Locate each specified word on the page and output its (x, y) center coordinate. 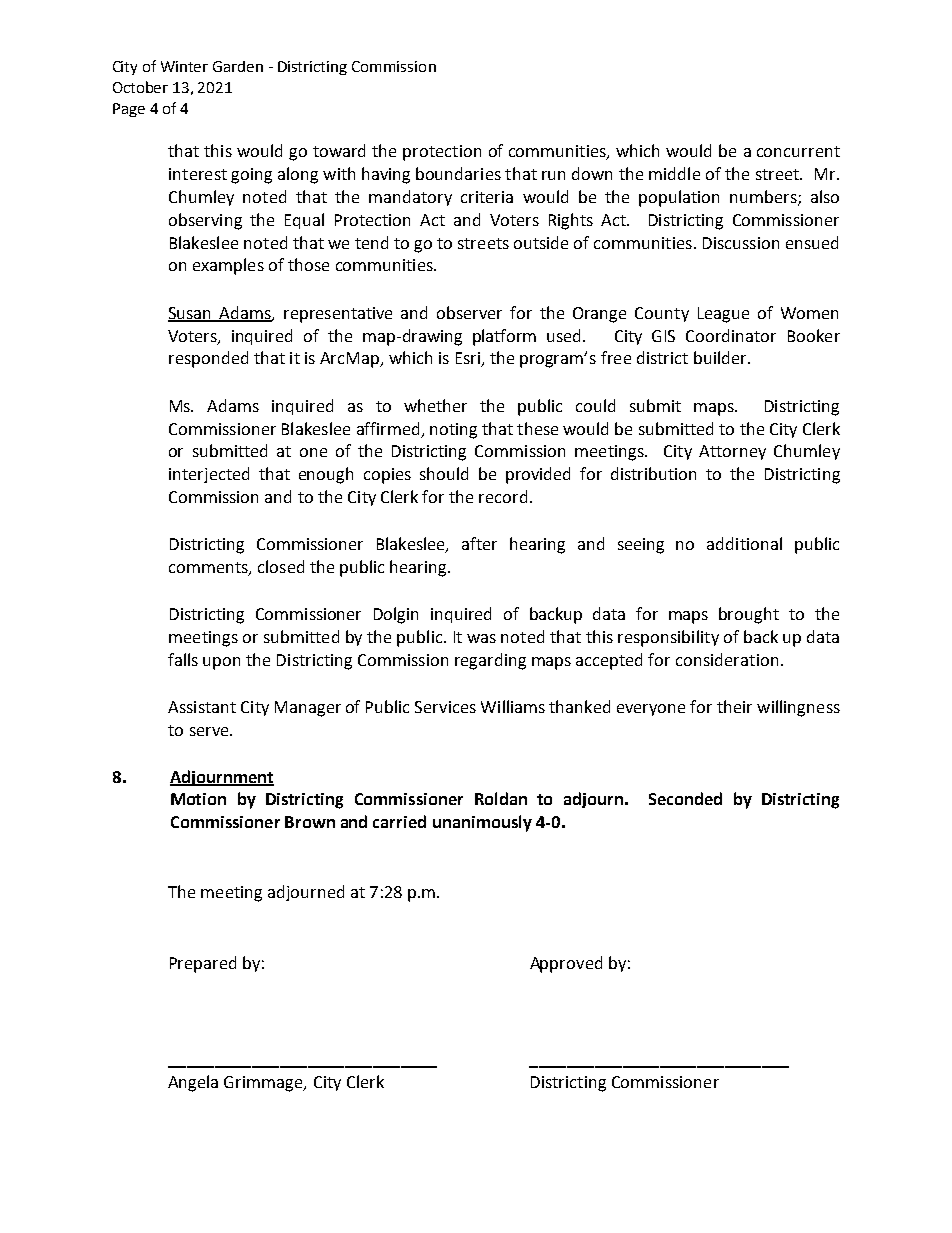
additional (744, 543)
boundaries (458, 173)
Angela (193, 1083)
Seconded (685, 798)
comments (209, 569)
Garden (238, 66)
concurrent (798, 151)
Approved (566, 964)
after (479, 543)
